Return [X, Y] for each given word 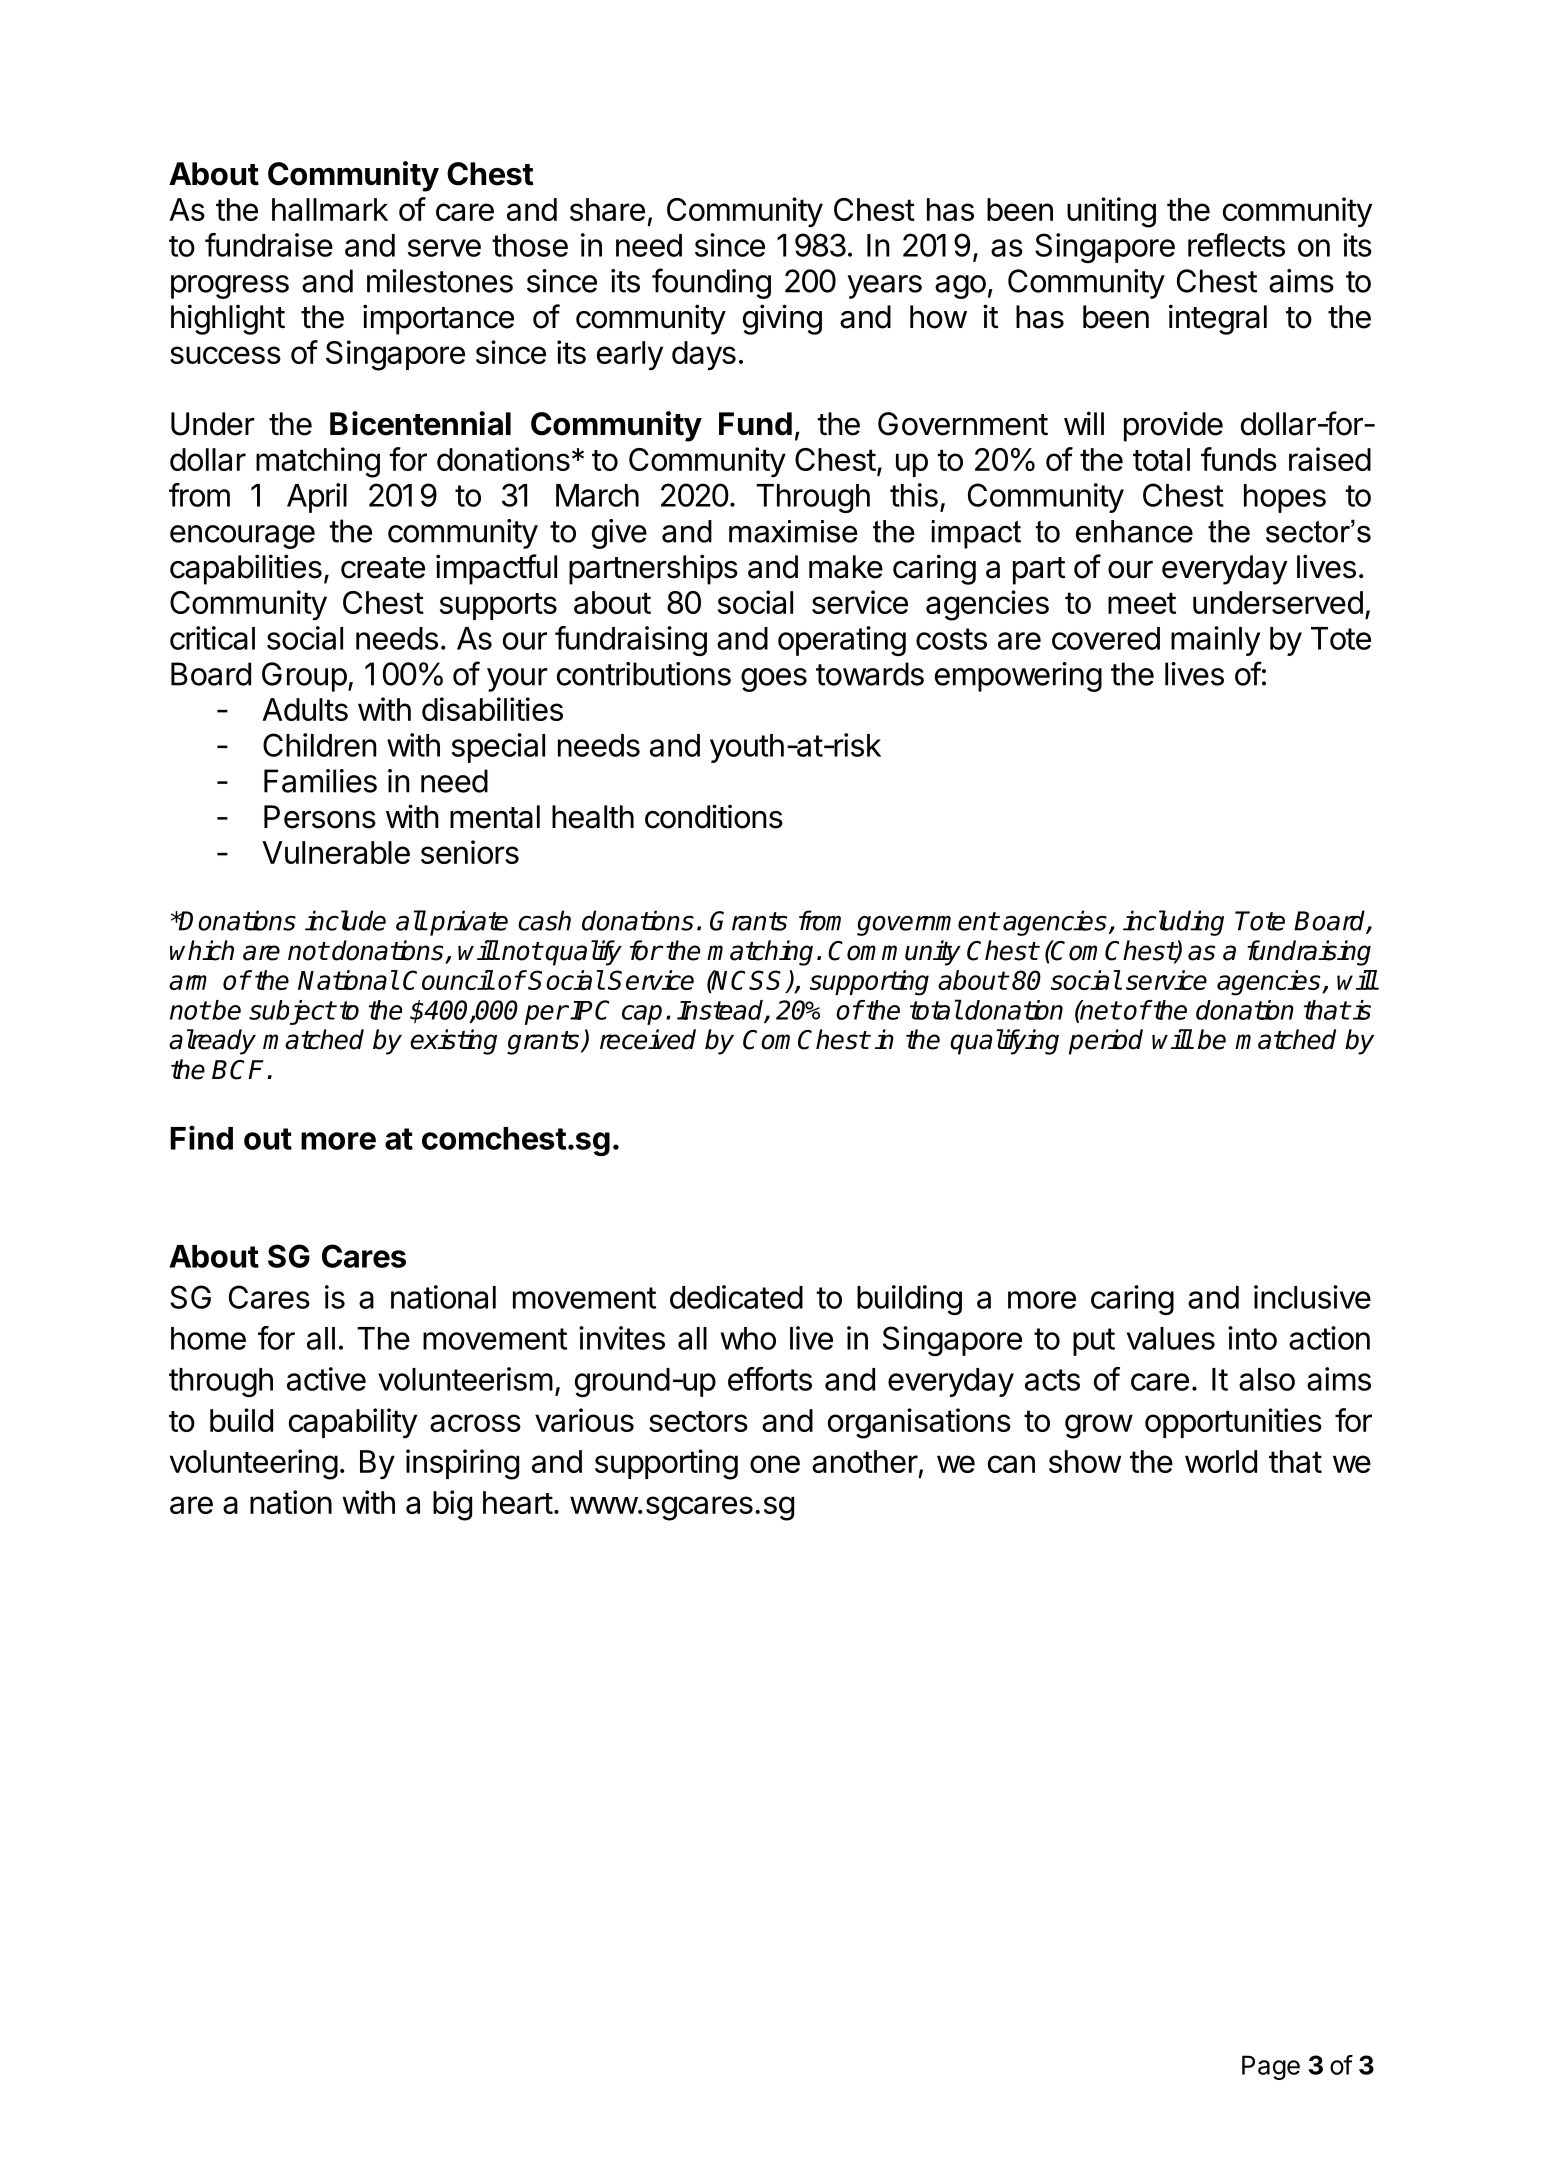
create [383, 568]
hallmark [330, 209]
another [865, 1461]
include [345, 920]
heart [518, 1502]
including [1173, 923]
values [1171, 1338]
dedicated [736, 1297]
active [326, 1379]
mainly [1215, 641]
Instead [721, 1011]
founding [711, 283]
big [452, 1505]
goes [774, 680]
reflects [1236, 245]
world [1221, 1461]
